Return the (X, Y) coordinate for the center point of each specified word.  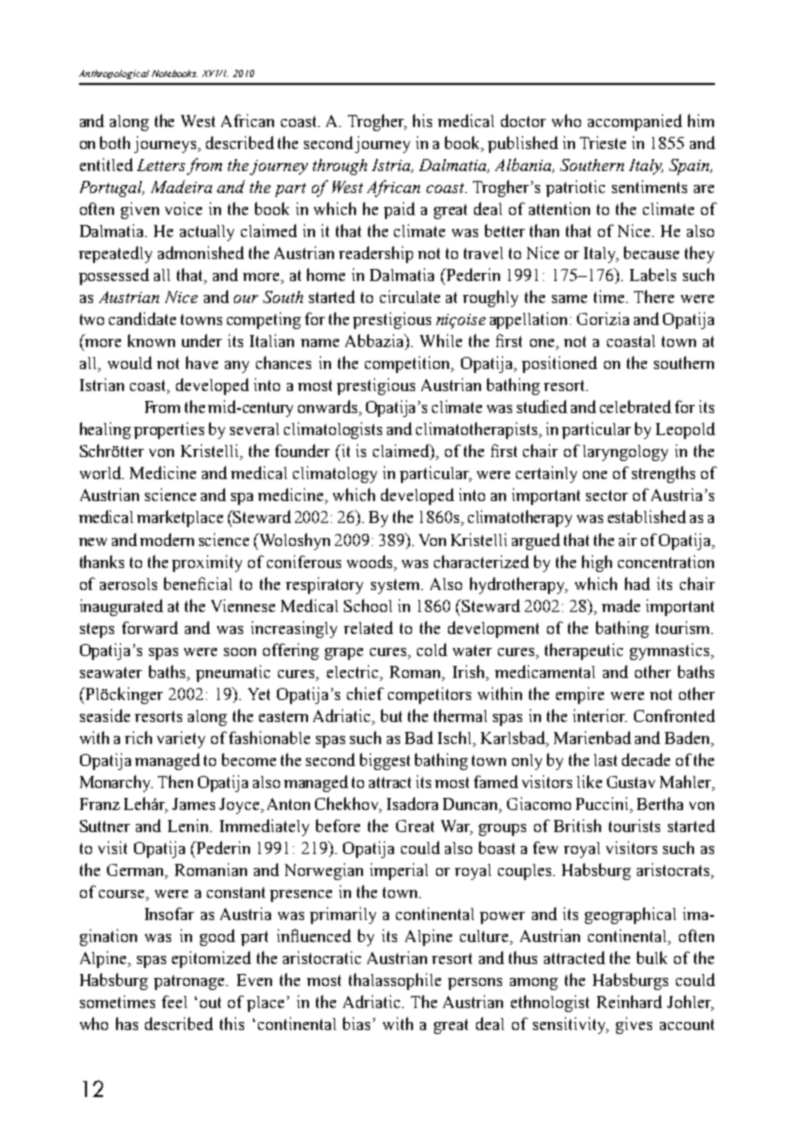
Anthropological (114, 74)
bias (358, 1023)
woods (371, 562)
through (340, 167)
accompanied (635, 122)
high (597, 563)
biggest (385, 761)
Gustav (631, 782)
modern (167, 539)
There (654, 296)
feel (174, 1001)
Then (175, 781)
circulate (410, 296)
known (151, 340)
